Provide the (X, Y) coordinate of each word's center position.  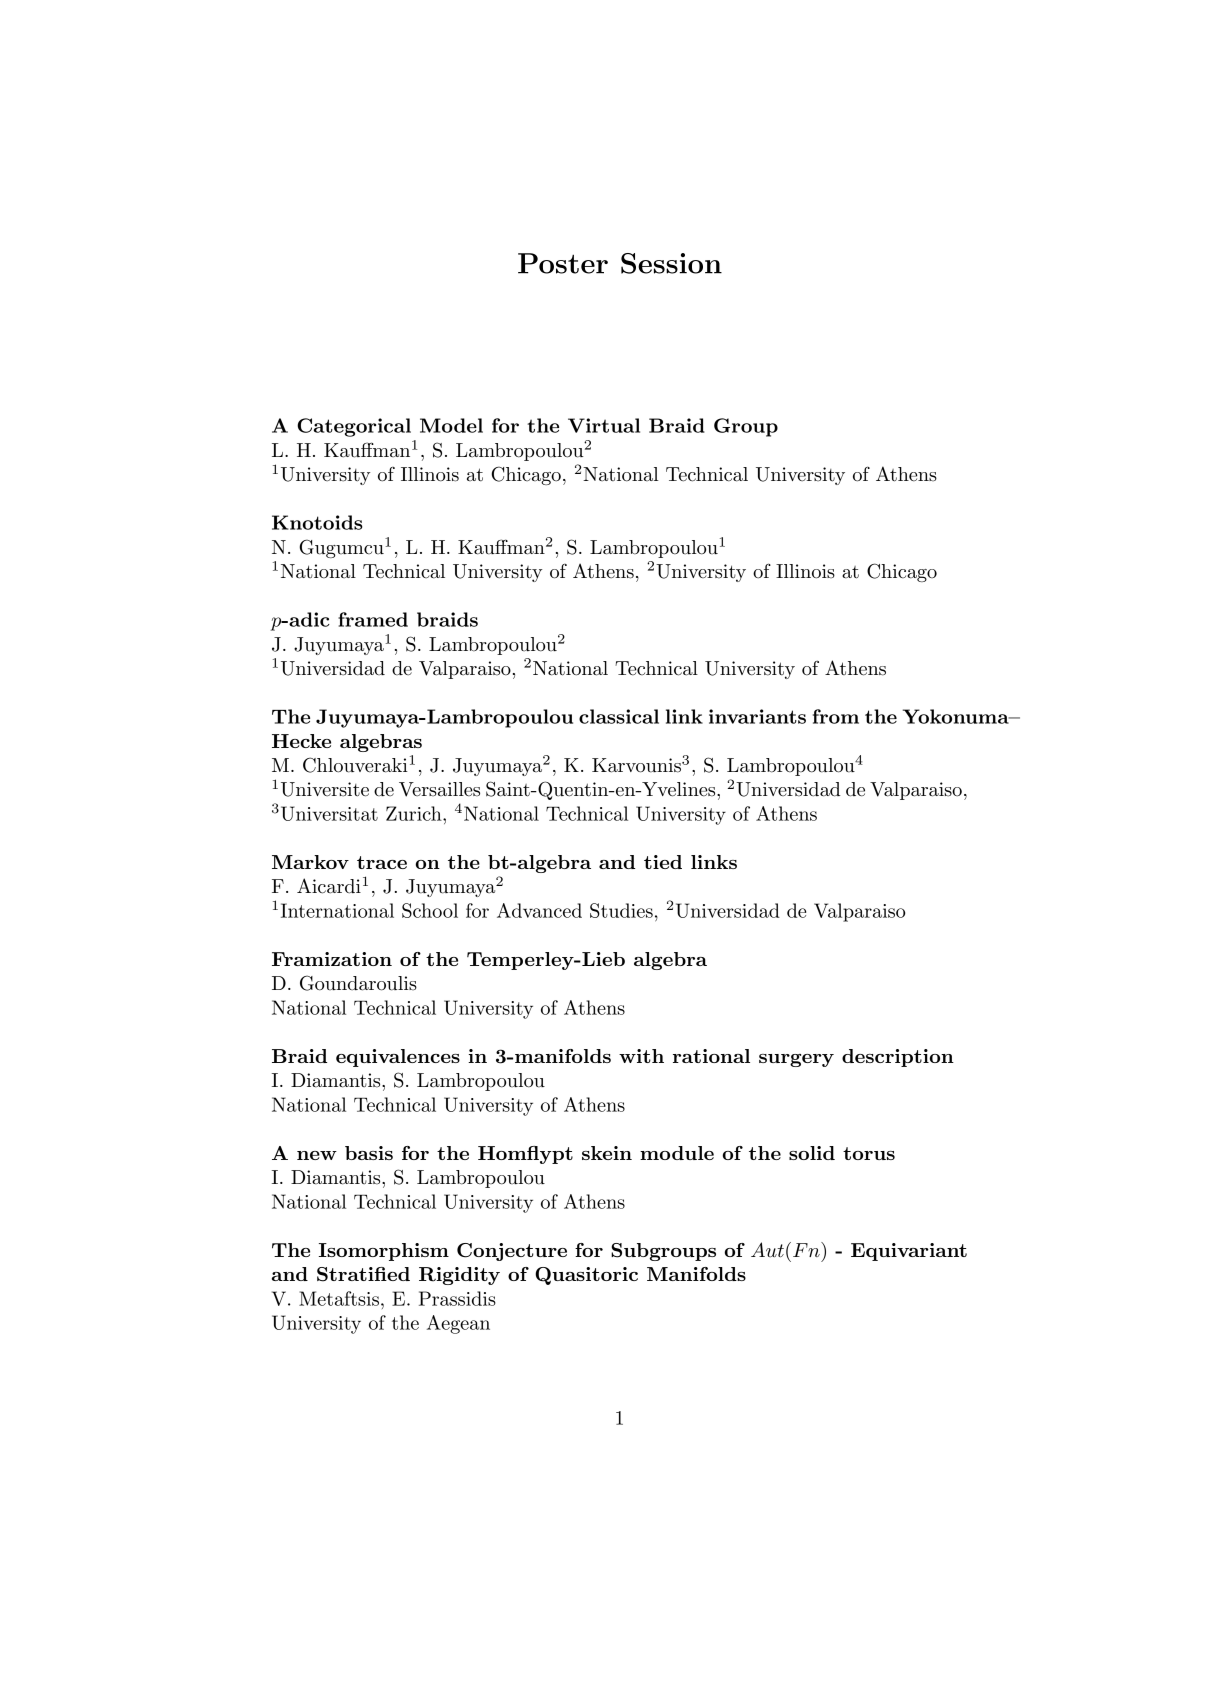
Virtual (604, 425)
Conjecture (512, 1252)
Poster (563, 263)
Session (671, 263)
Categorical (354, 427)
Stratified (363, 1274)
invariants (757, 716)
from (836, 716)
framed (373, 619)
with (641, 1056)
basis (369, 1153)
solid (812, 1153)
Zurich (415, 813)
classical (619, 716)
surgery (796, 1060)
